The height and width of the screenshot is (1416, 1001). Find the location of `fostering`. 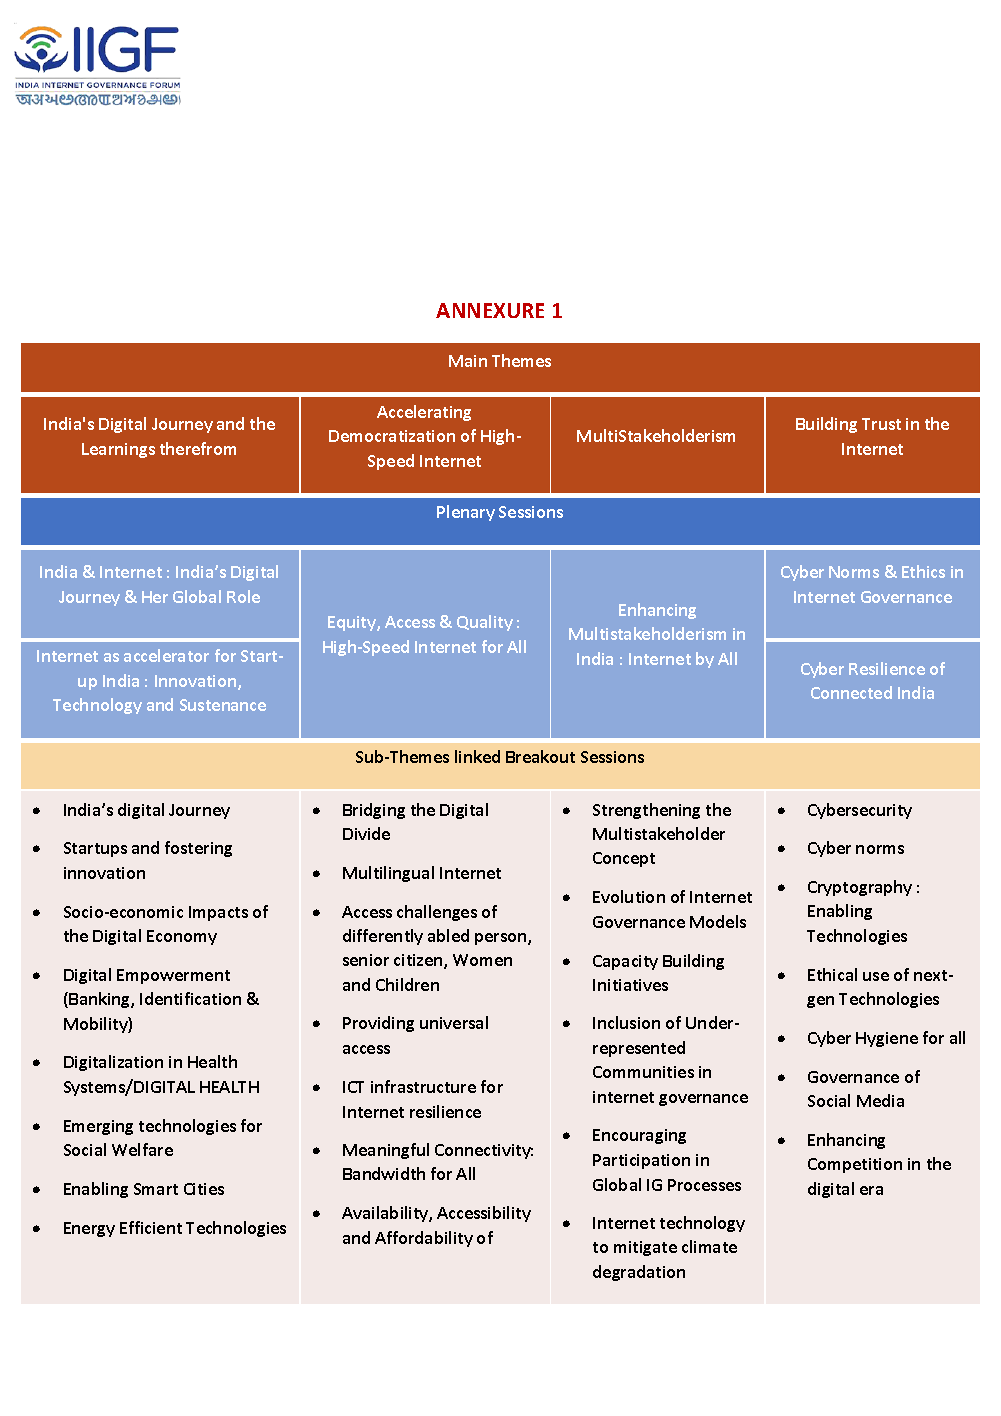

fostering is located at coordinates (198, 849).
